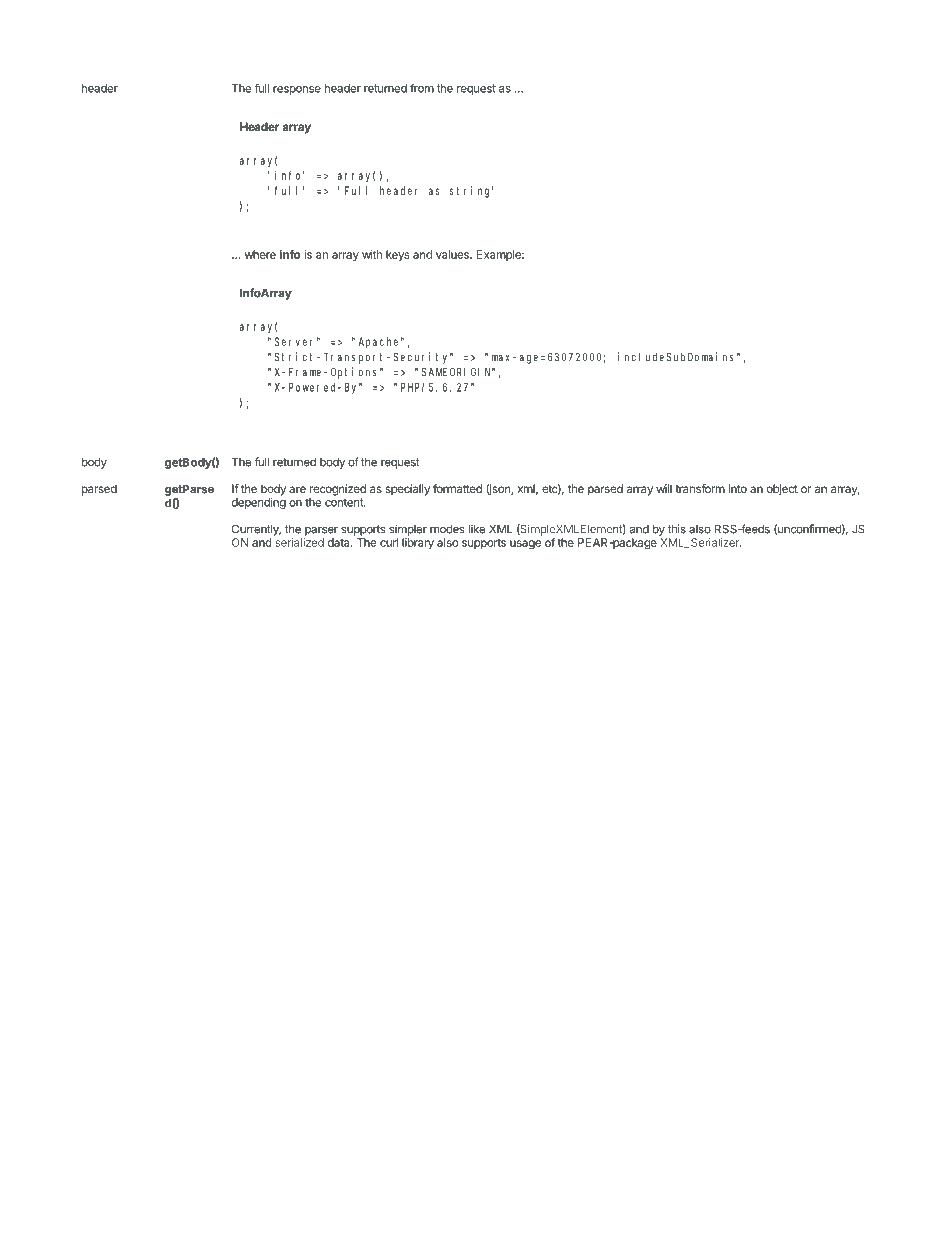  What do you see at coordinates (408, 490) in the image?
I see `specially` at bounding box center [408, 490].
